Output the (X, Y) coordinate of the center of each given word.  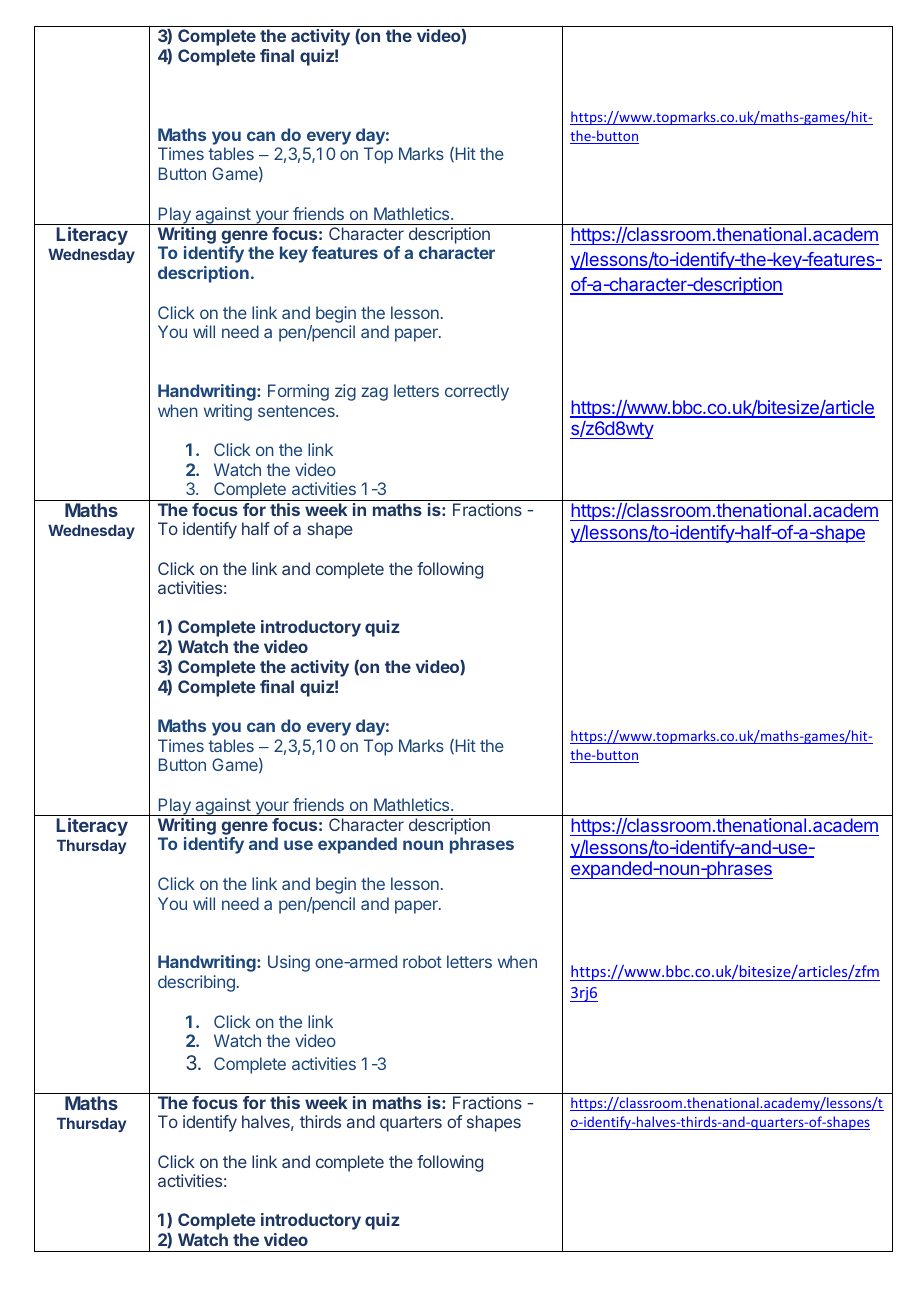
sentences (297, 411)
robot (422, 961)
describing (196, 983)
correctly (477, 392)
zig (345, 392)
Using (289, 963)
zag (374, 394)
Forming (298, 392)
